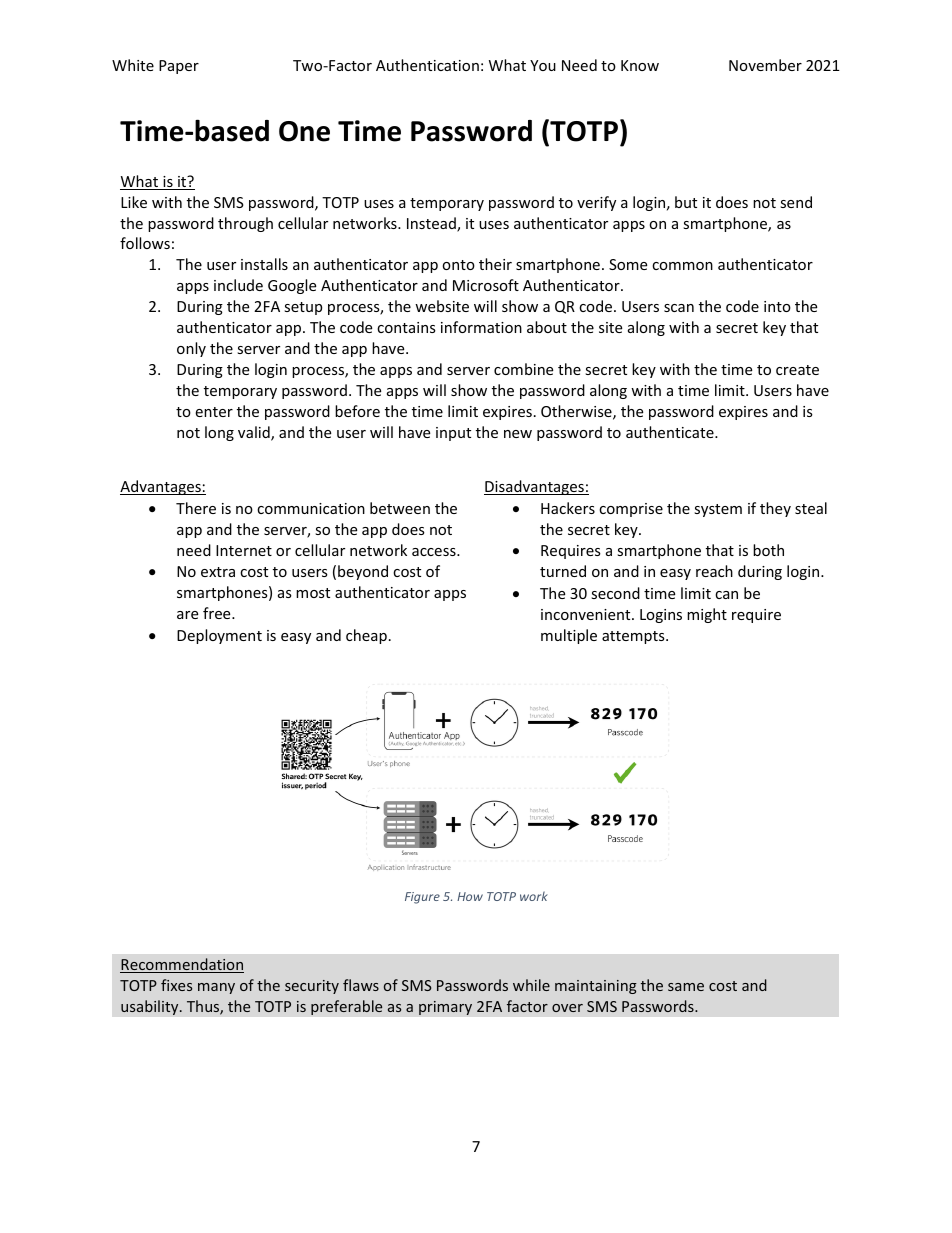  What do you see at coordinates (445, 1008) in the screenshot?
I see `primary` at bounding box center [445, 1008].
